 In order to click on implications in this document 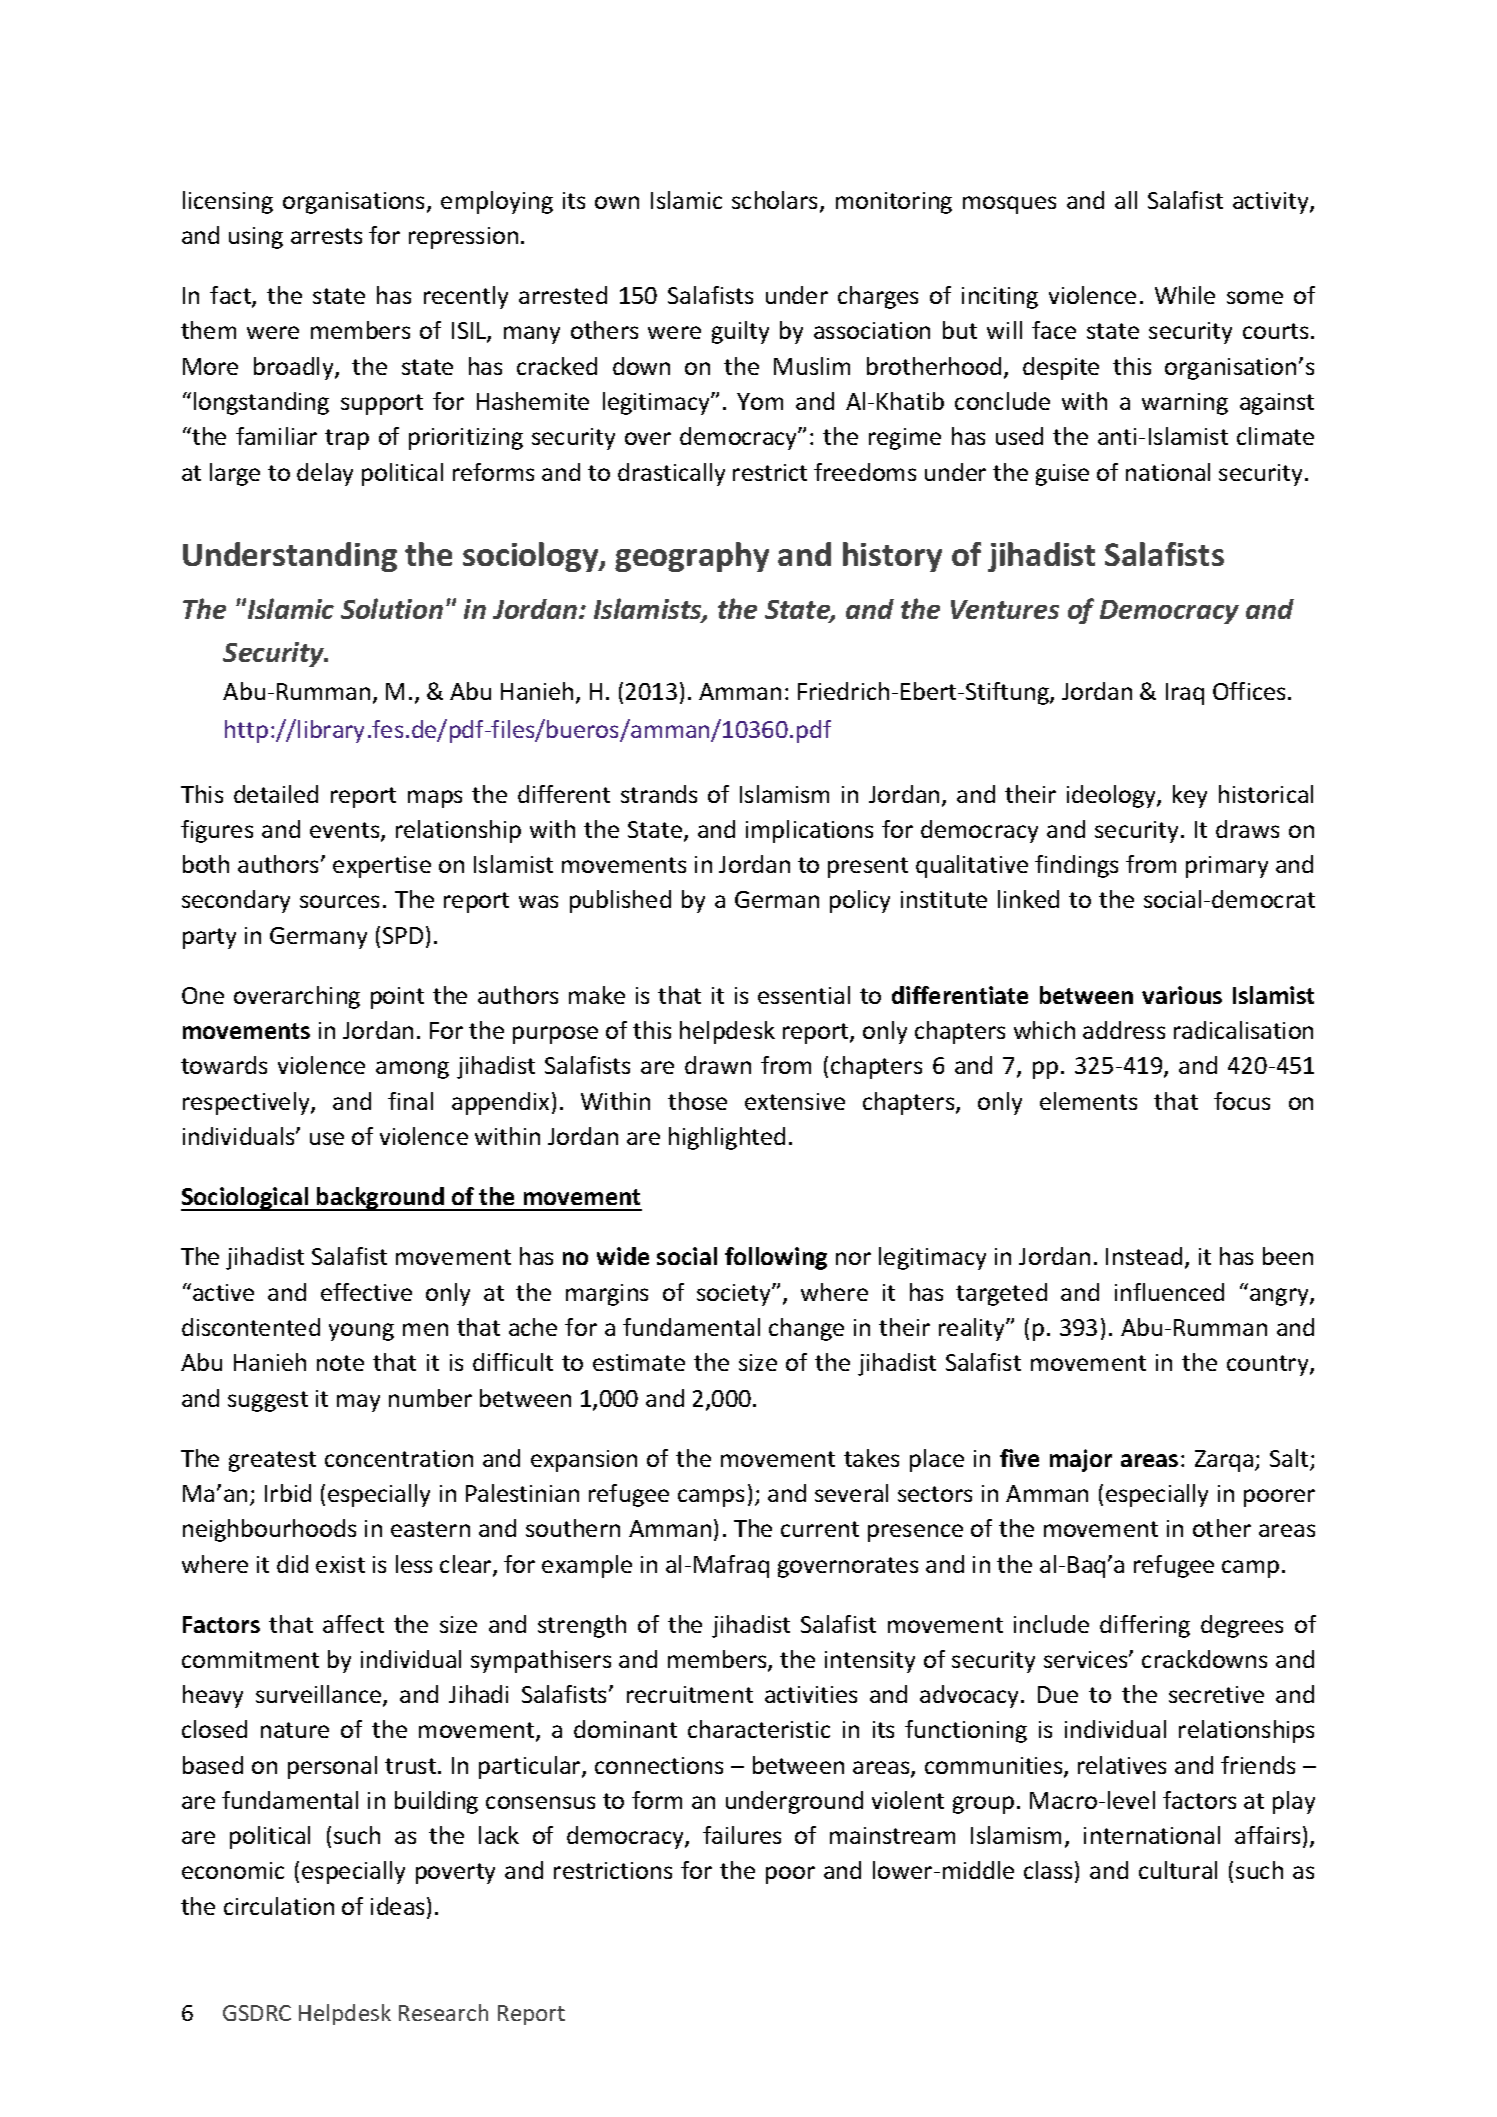, I will do `click(809, 831)`.
